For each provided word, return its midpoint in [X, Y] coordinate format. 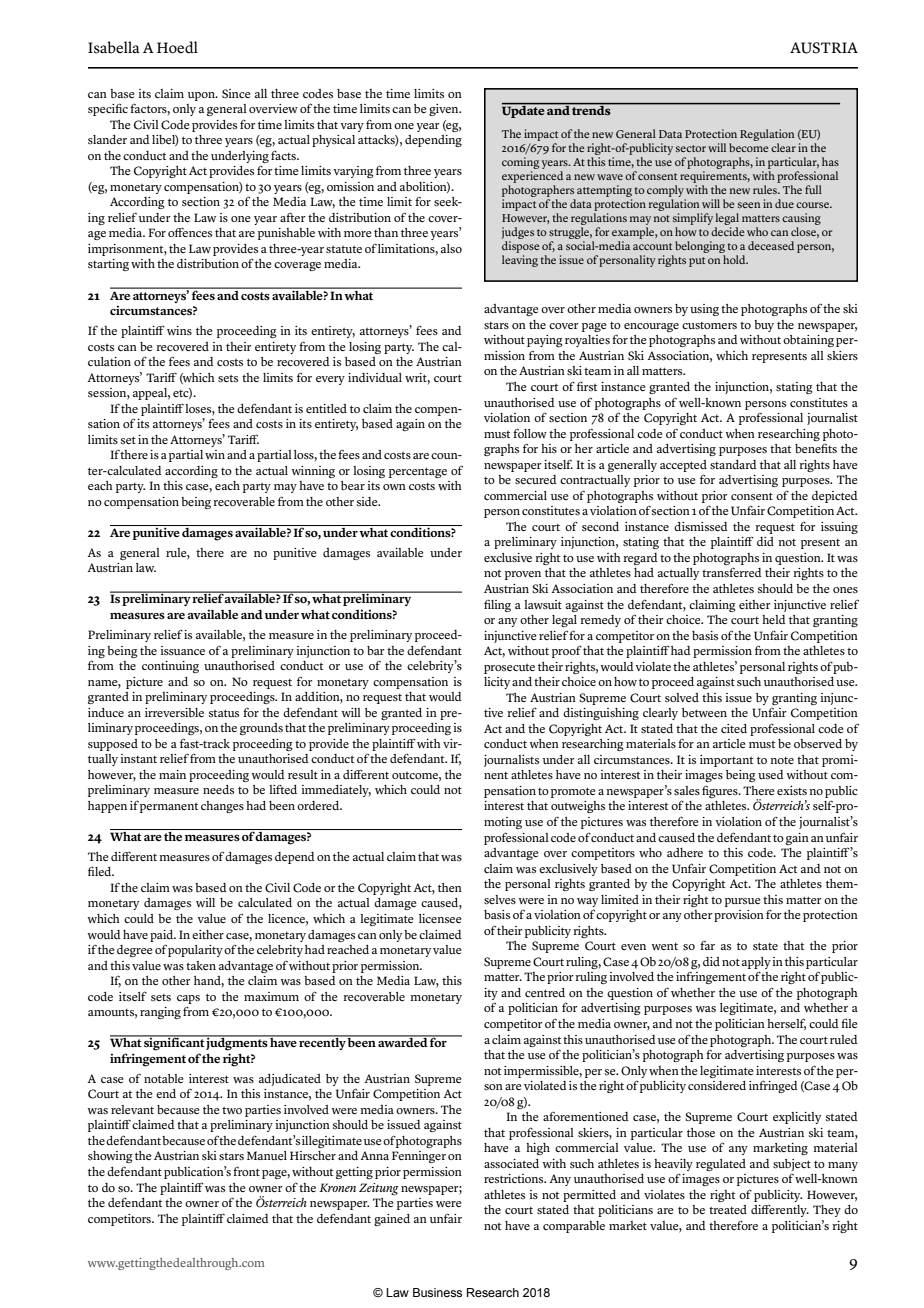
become [749, 147]
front [246, 1171]
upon [202, 96]
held [774, 619]
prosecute [509, 669]
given [445, 110]
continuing [170, 667]
